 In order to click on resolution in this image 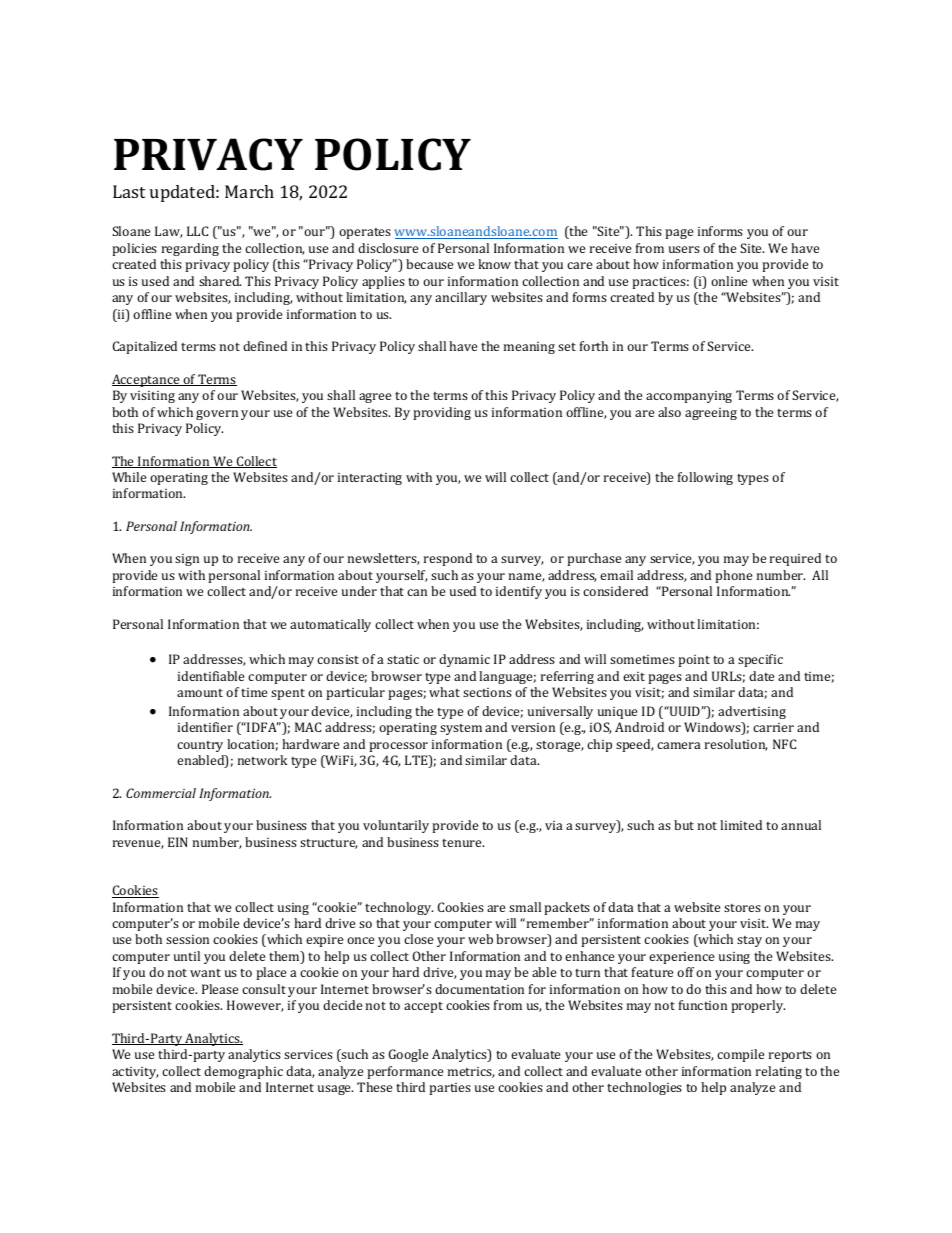, I will do `click(736, 745)`.
